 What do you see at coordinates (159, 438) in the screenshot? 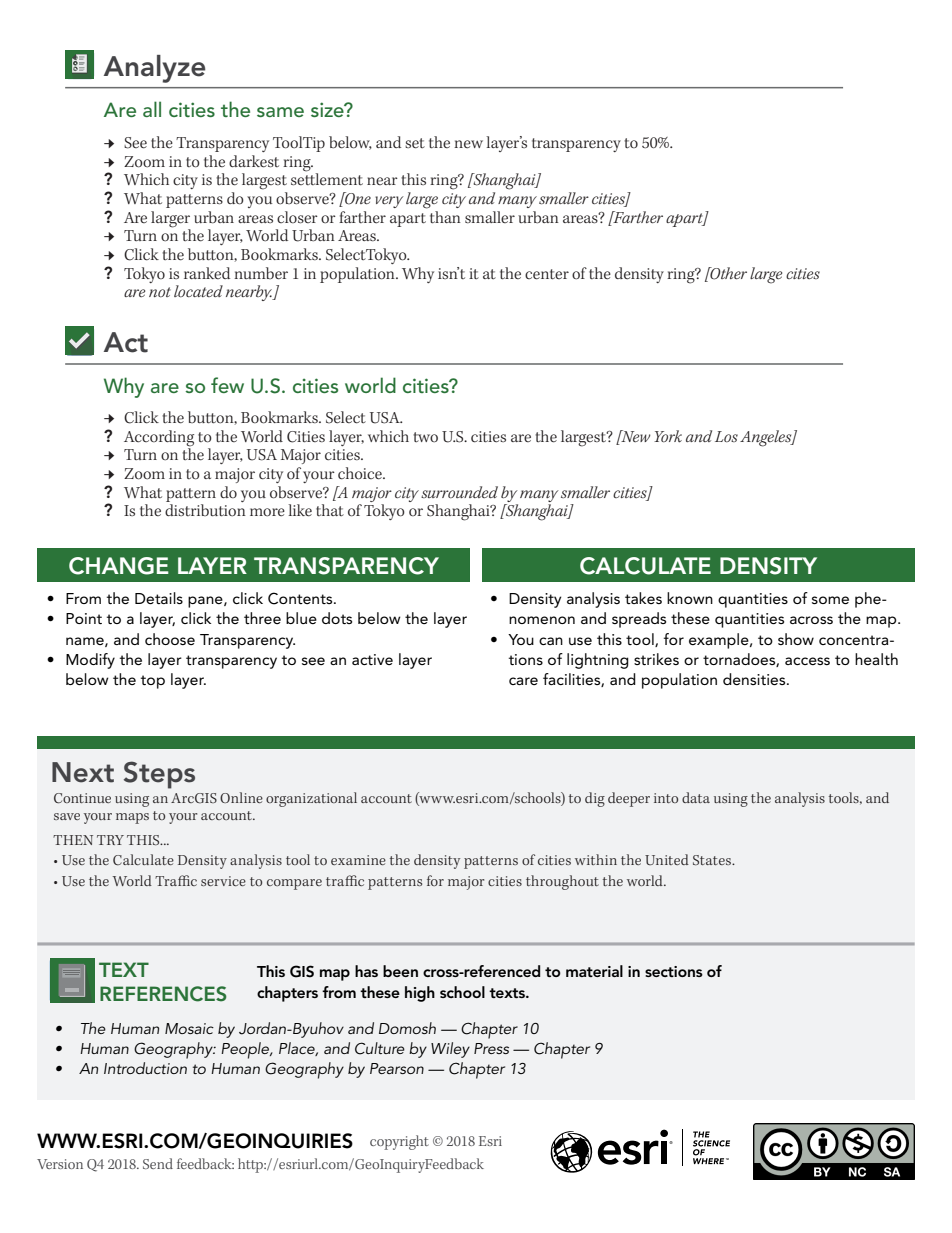
I see `According` at bounding box center [159, 438].
